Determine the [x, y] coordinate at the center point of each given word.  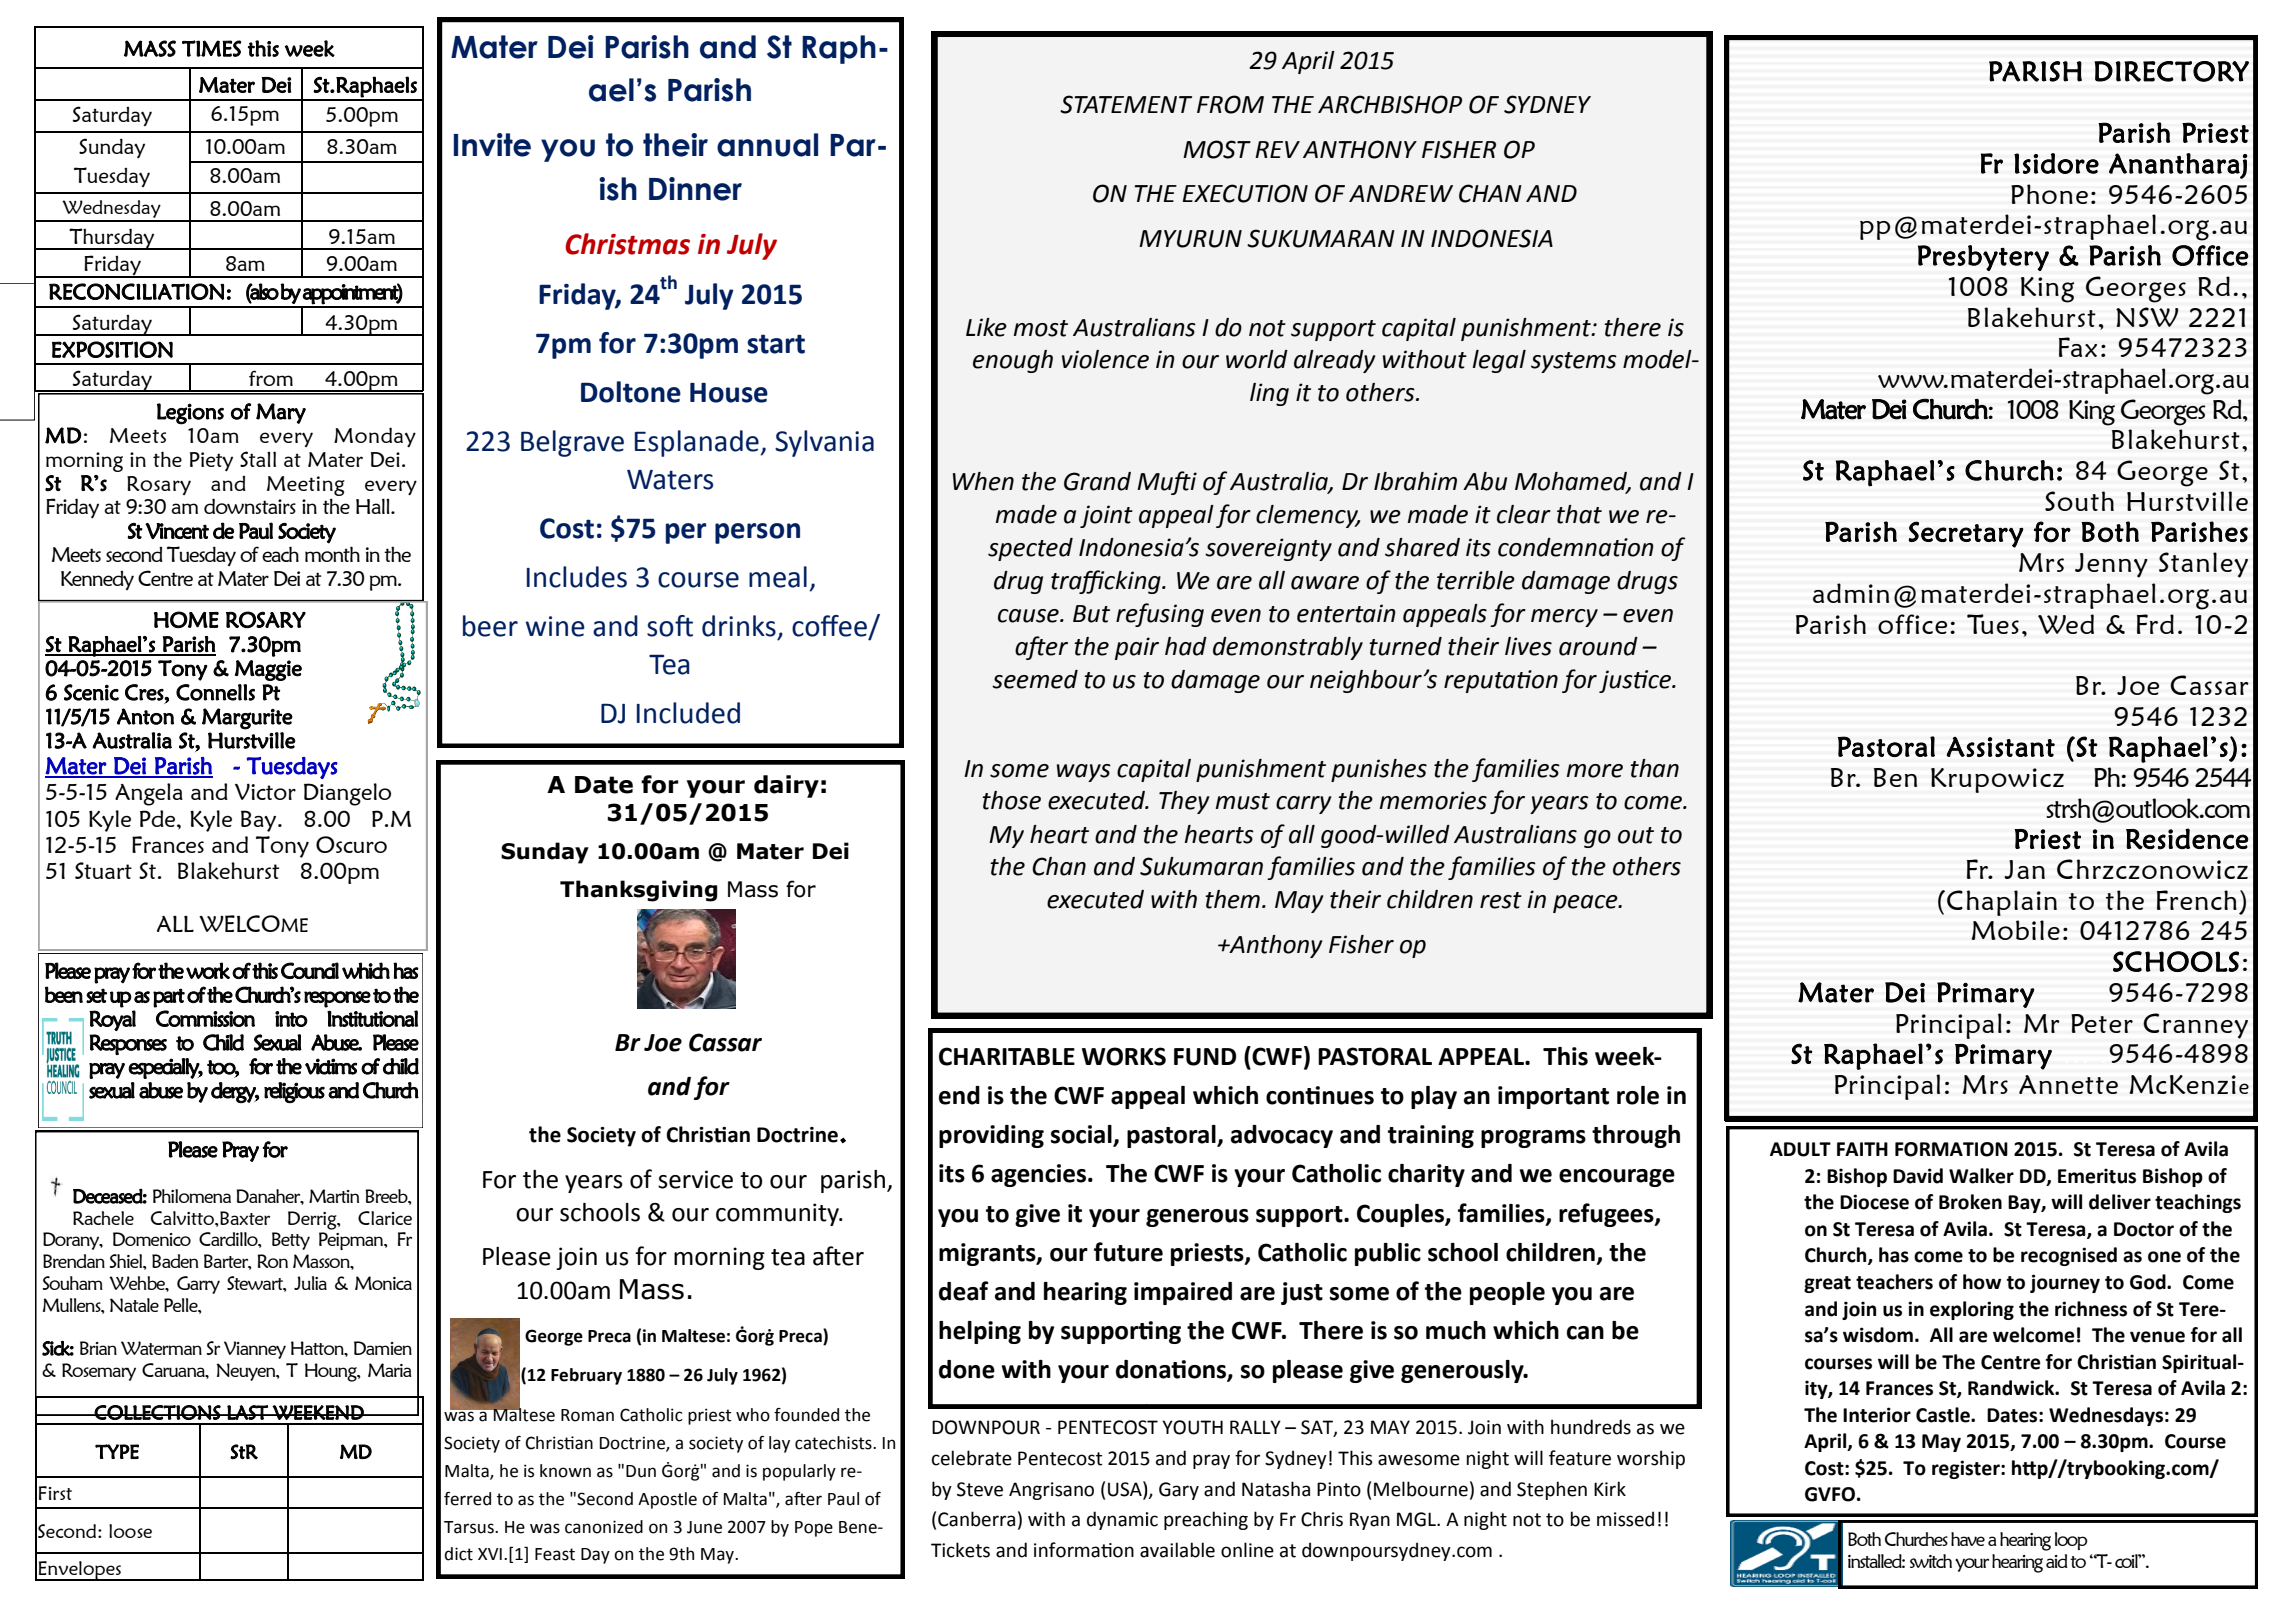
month [332, 554]
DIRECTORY [2171, 71]
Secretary [1966, 534]
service [695, 1179]
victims [331, 1066]
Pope [814, 1529]
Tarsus [470, 1527]
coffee [830, 627]
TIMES [211, 48]
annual [767, 145]
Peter [2102, 1023]
